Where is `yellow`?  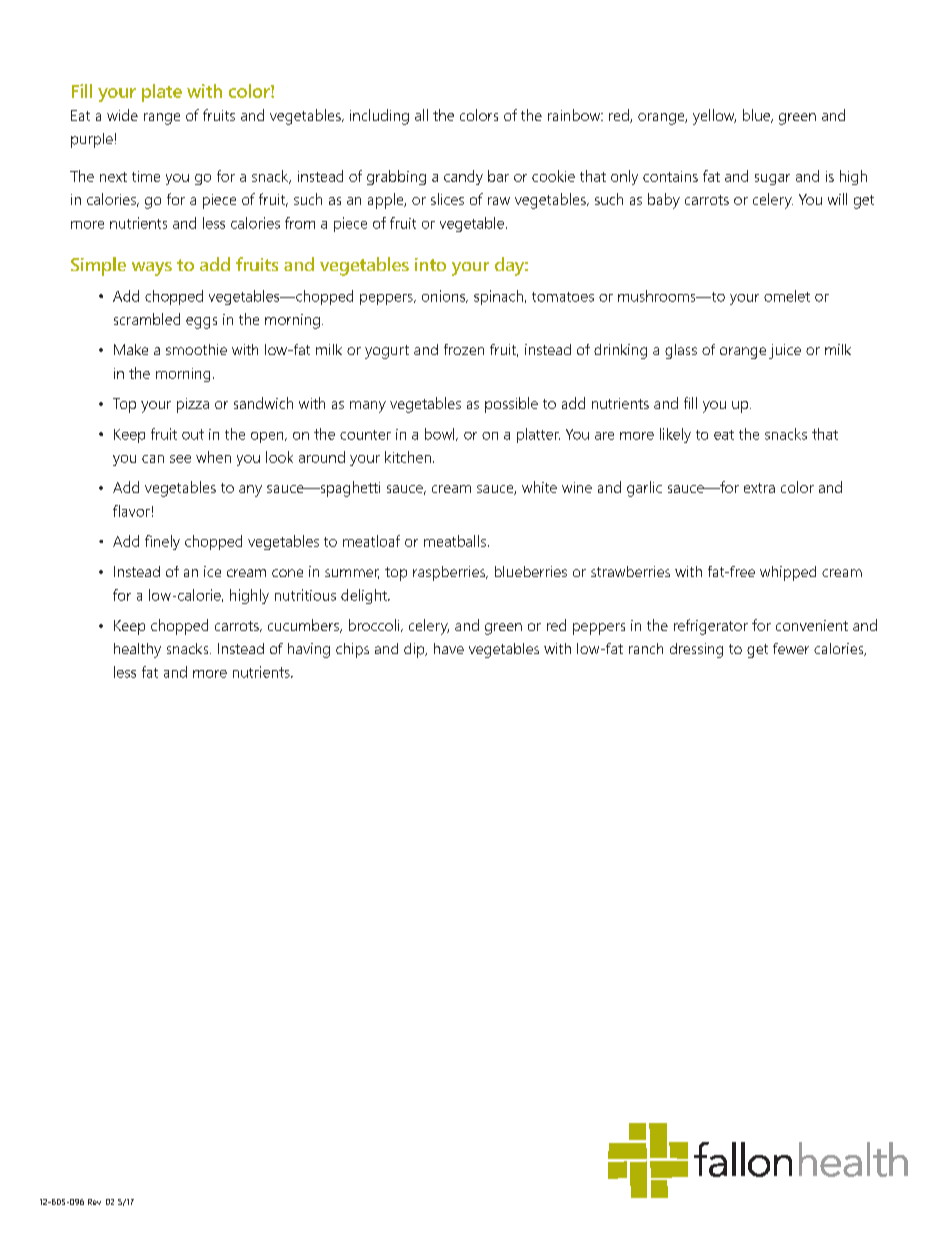
yellow is located at coordinates (714, 117).
